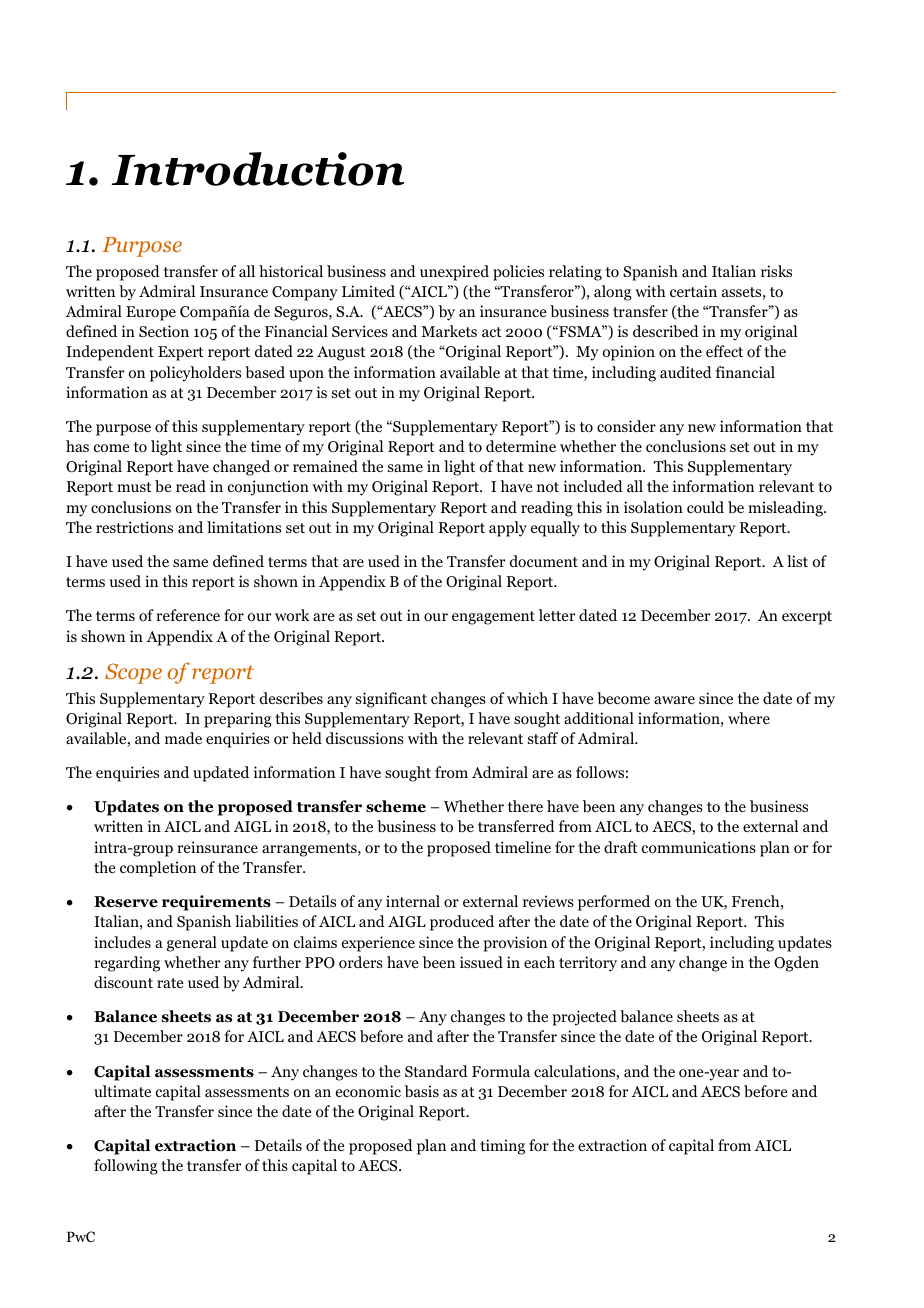  I want to click on policyholders, so click(195, 374).
